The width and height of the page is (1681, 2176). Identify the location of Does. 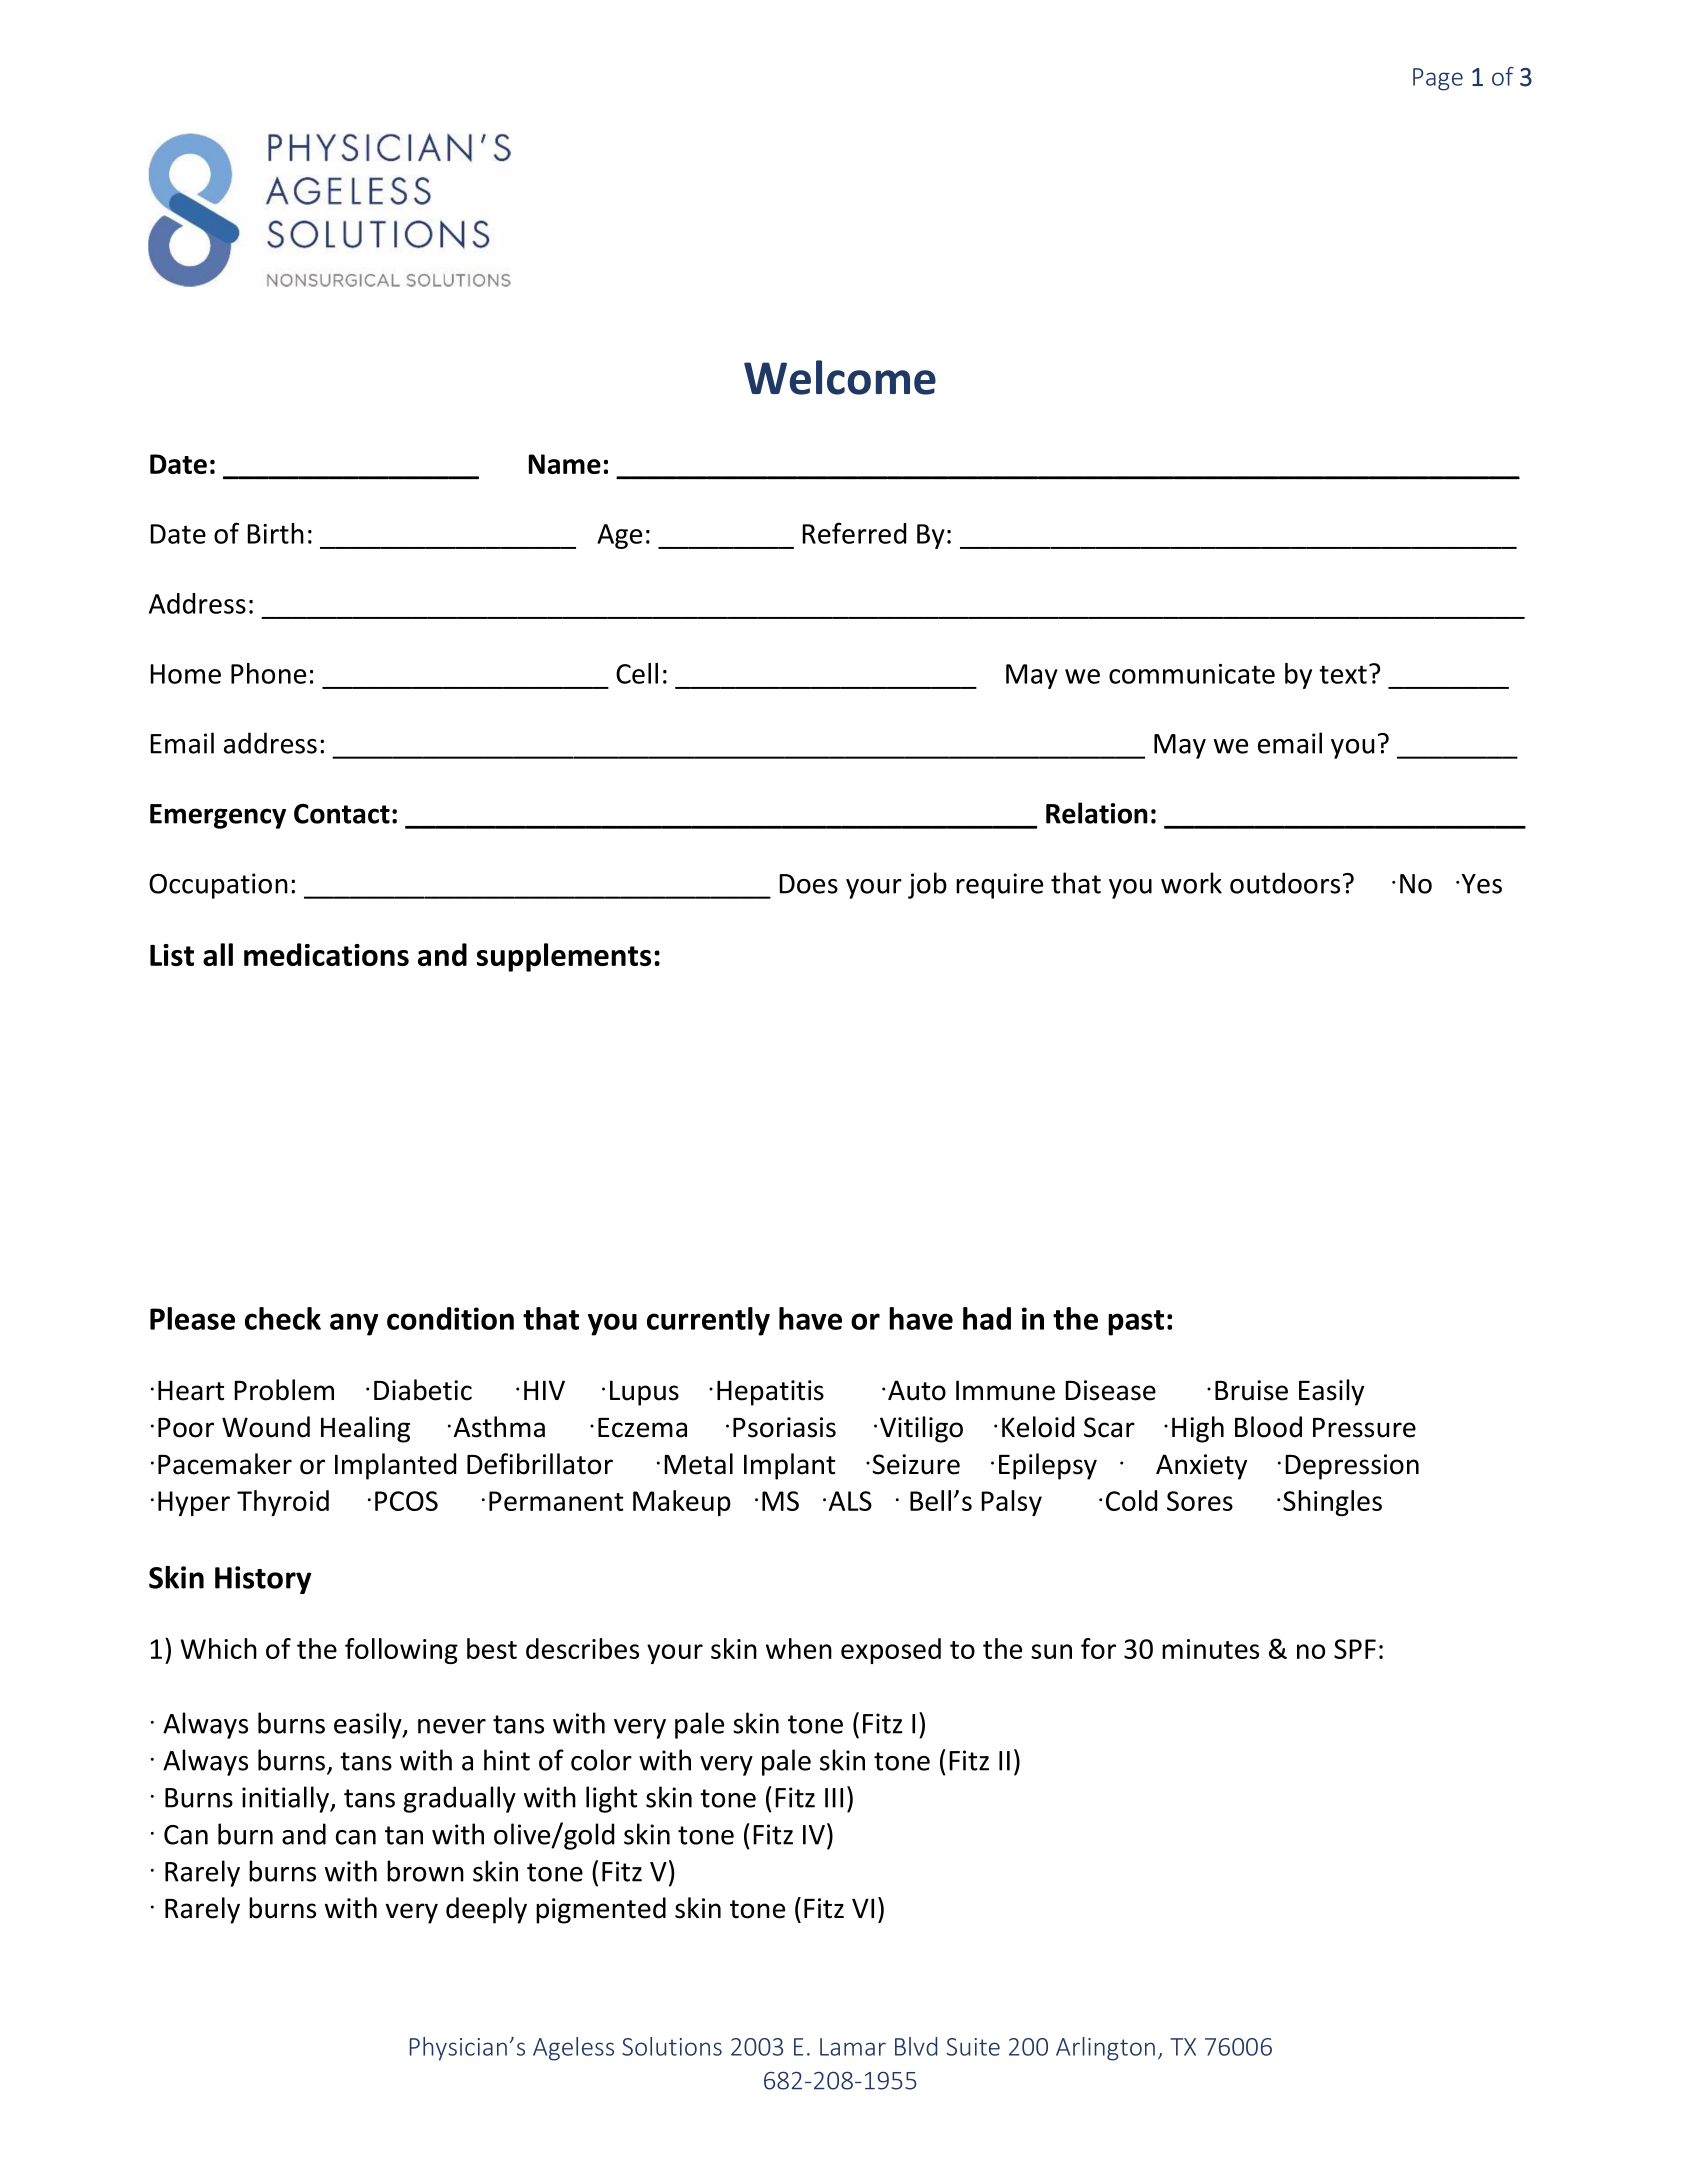
(808, 884).
